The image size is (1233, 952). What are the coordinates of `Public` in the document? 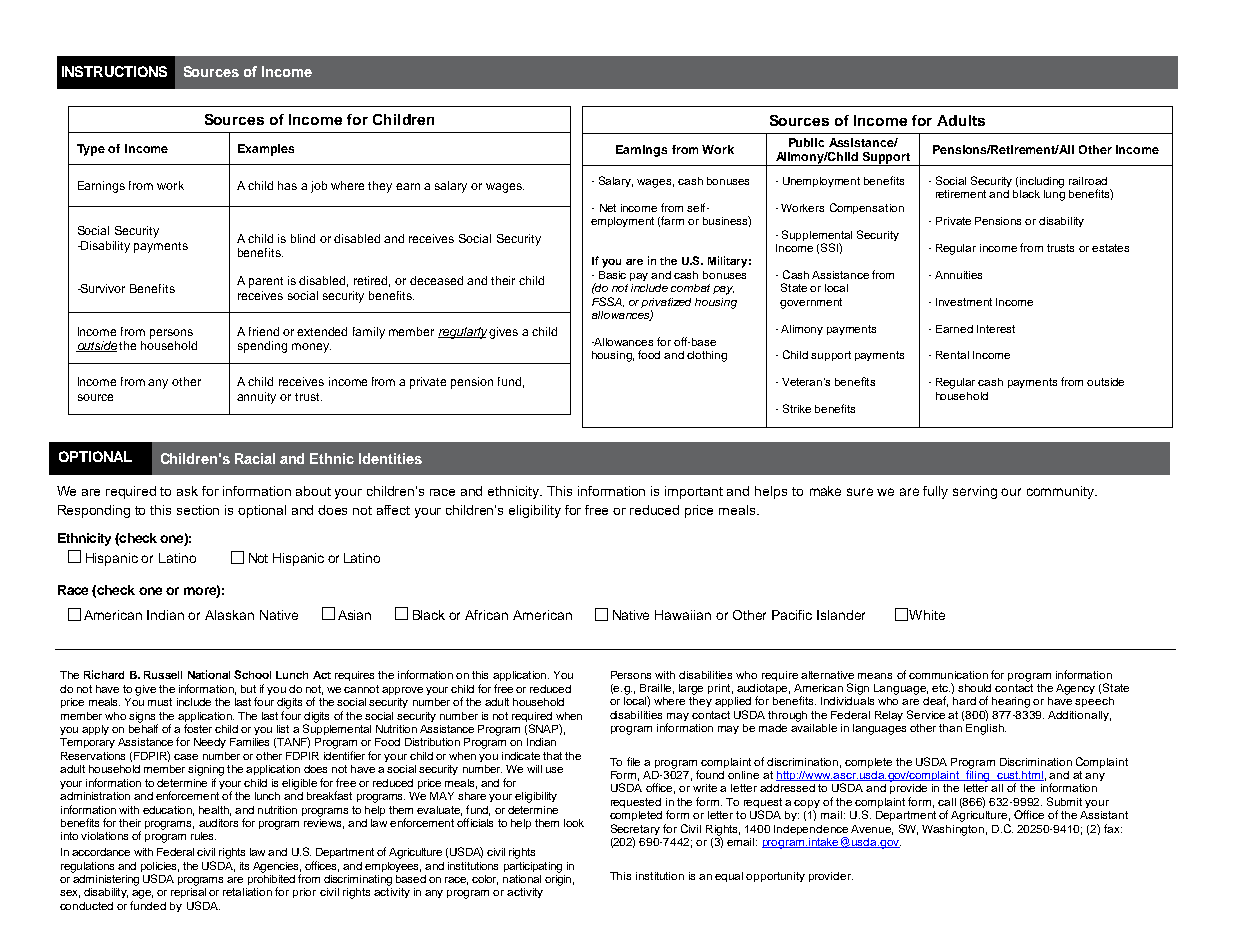 It's located at (806, 142).
